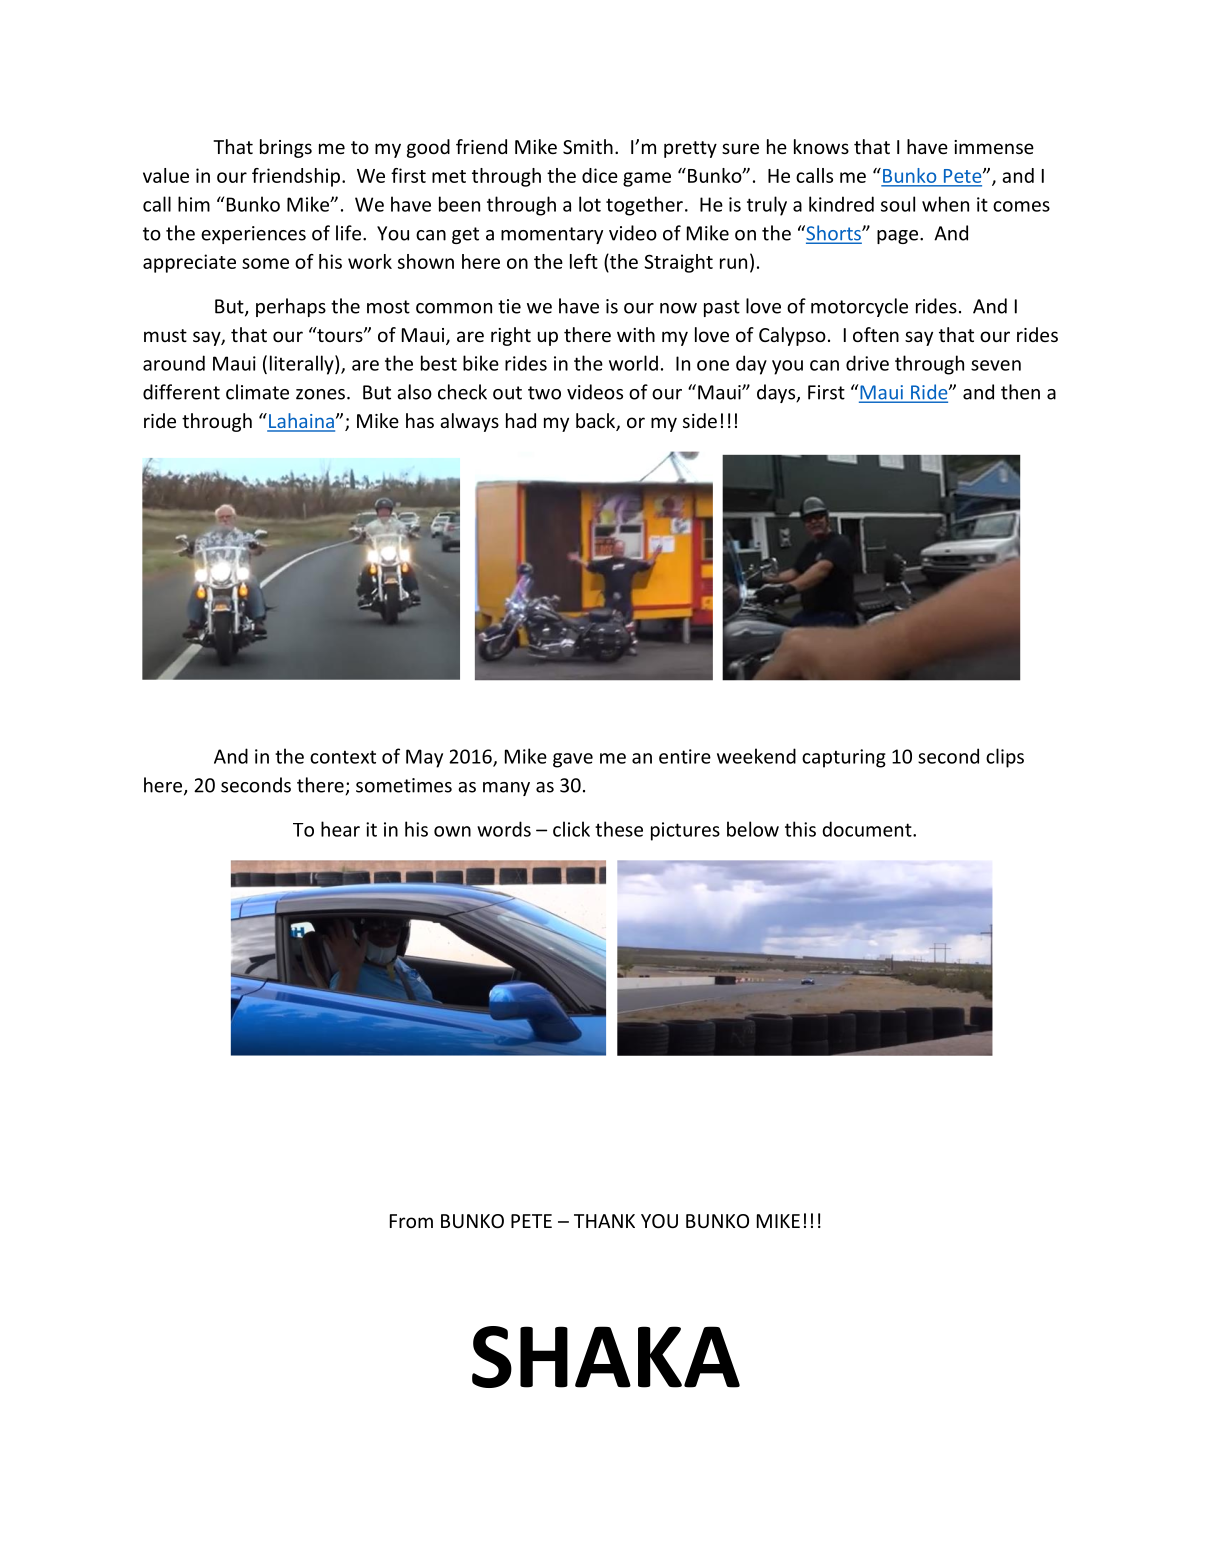 Image resolution: width=1210 pixels, height=1566 pixels. Describe the element at coordinates (573, 760) in the screenshot. I see `gave` at that location.
